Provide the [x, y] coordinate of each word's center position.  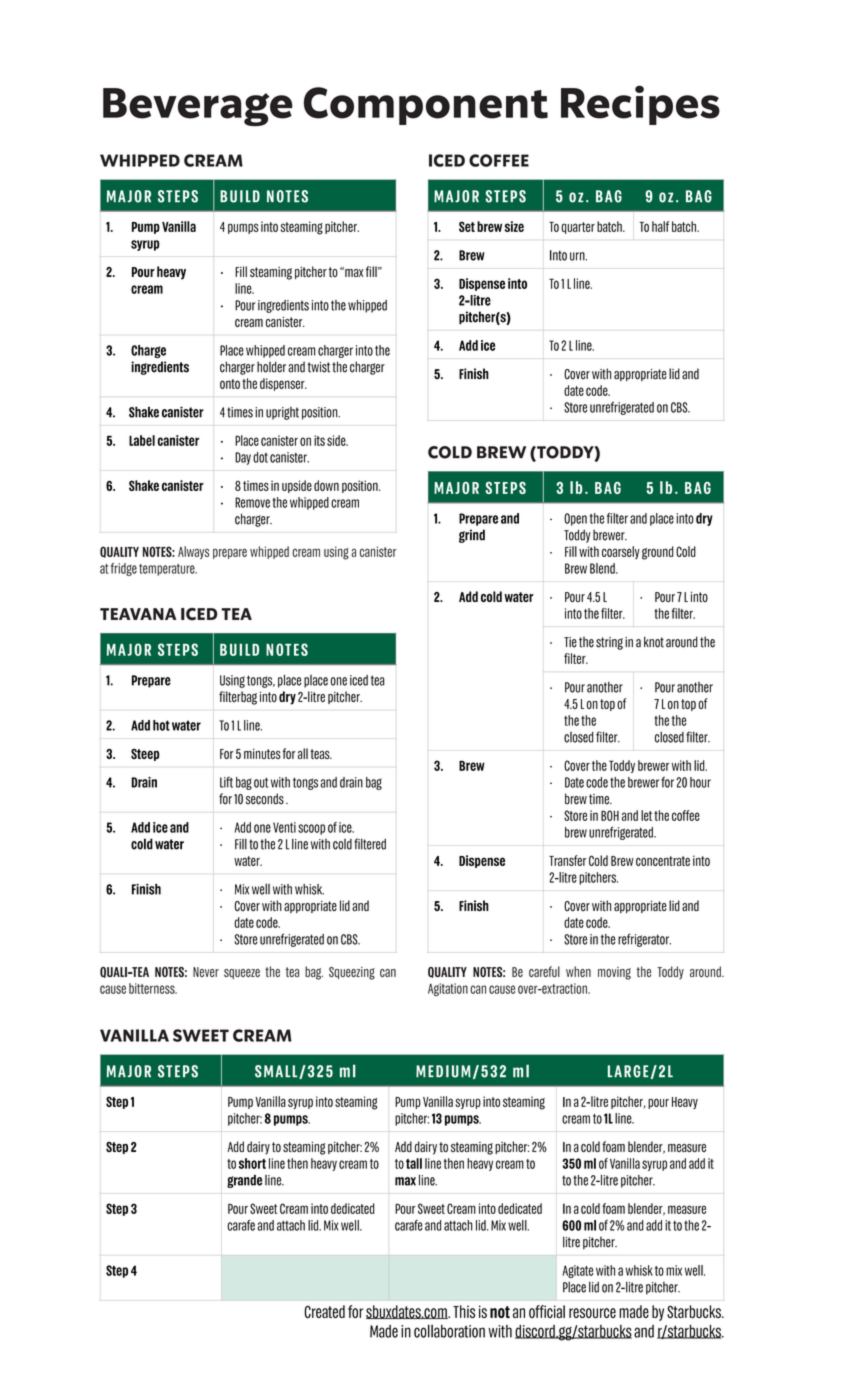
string [609, 643]
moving [614, 973]
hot [161, 725]
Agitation [448, 989]
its [319, 440]
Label [142, 440]
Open [575, 519]
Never [206, 972]
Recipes [640, 105]
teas [321, 754]
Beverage [197, 107]
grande [244, 1181]
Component [426, 106]
